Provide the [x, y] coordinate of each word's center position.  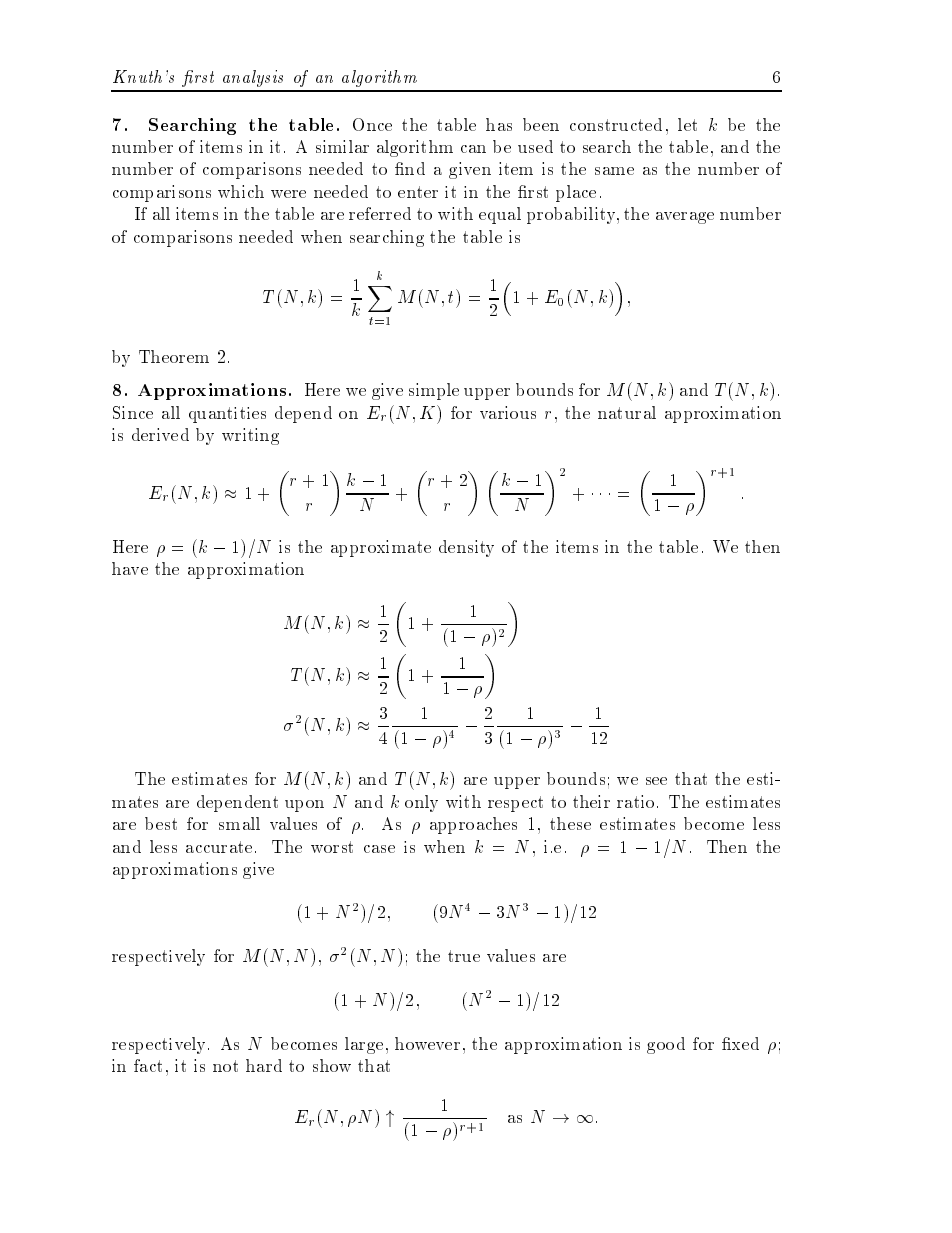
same [614, 171]
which [241, 191]
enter [418, 192]
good [666, 1045]
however [427, 1043]
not [225, 1066]
